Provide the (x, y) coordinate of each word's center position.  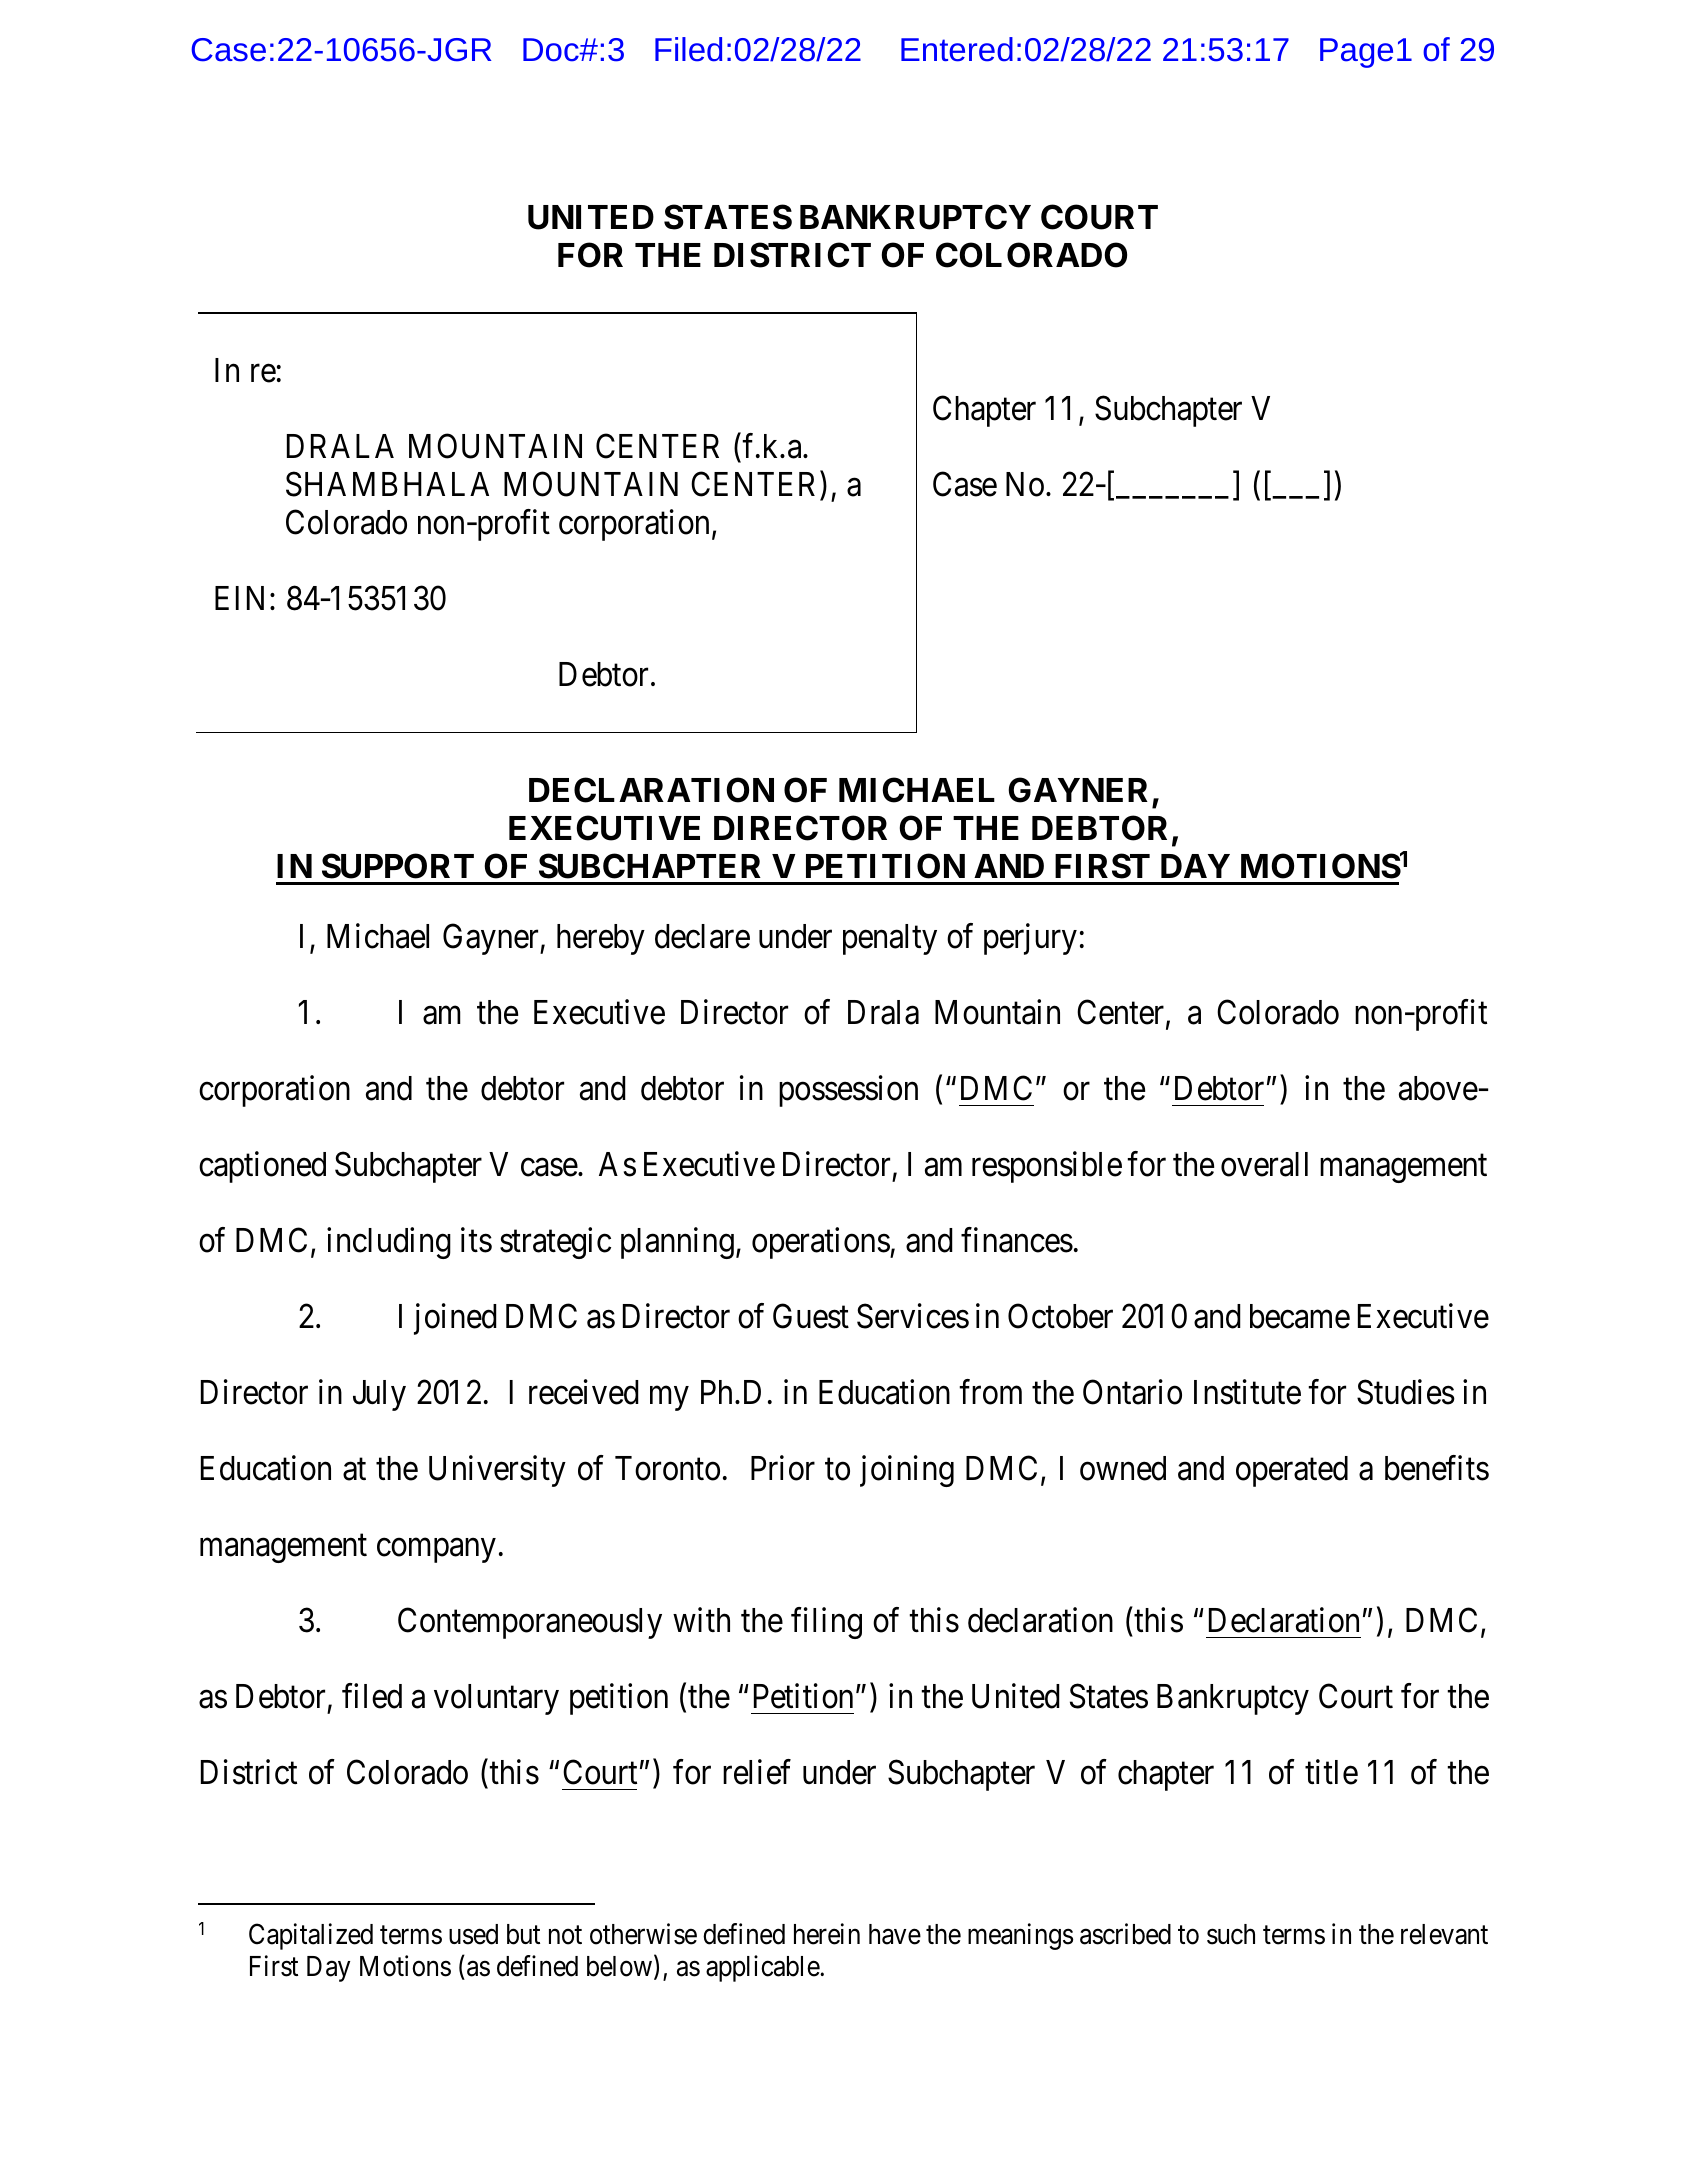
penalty (890, 939)
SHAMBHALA (387, 484)
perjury (1030, 939)
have (895, 1934)
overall (1264, 1164)
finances (1017, 1240)
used (473, 1934)
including (389, 1243)
